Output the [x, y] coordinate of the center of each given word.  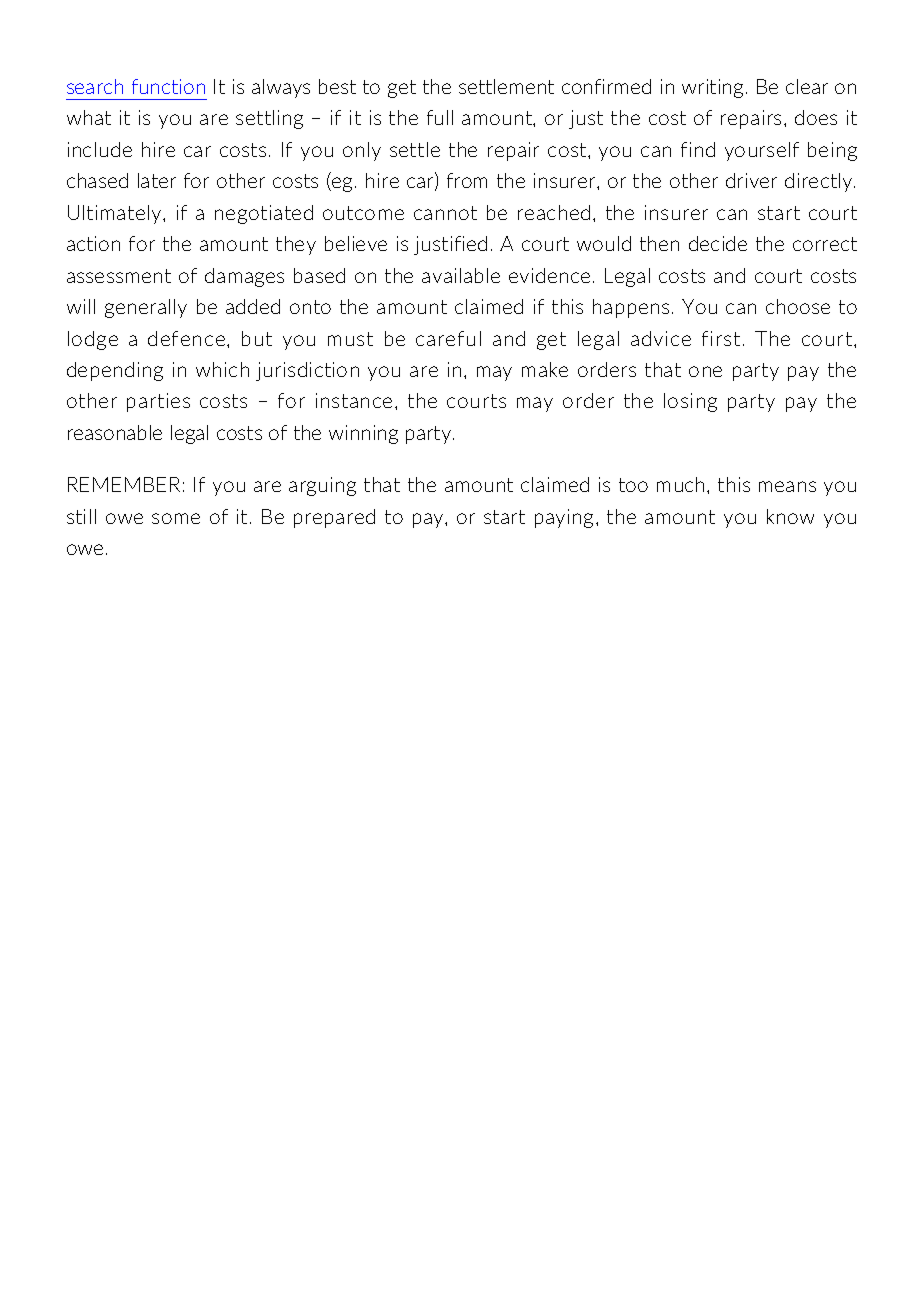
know [790, 516]
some [176, 518]
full [440, 117]
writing [712, 88]
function [168, 86]
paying [566, 518]
